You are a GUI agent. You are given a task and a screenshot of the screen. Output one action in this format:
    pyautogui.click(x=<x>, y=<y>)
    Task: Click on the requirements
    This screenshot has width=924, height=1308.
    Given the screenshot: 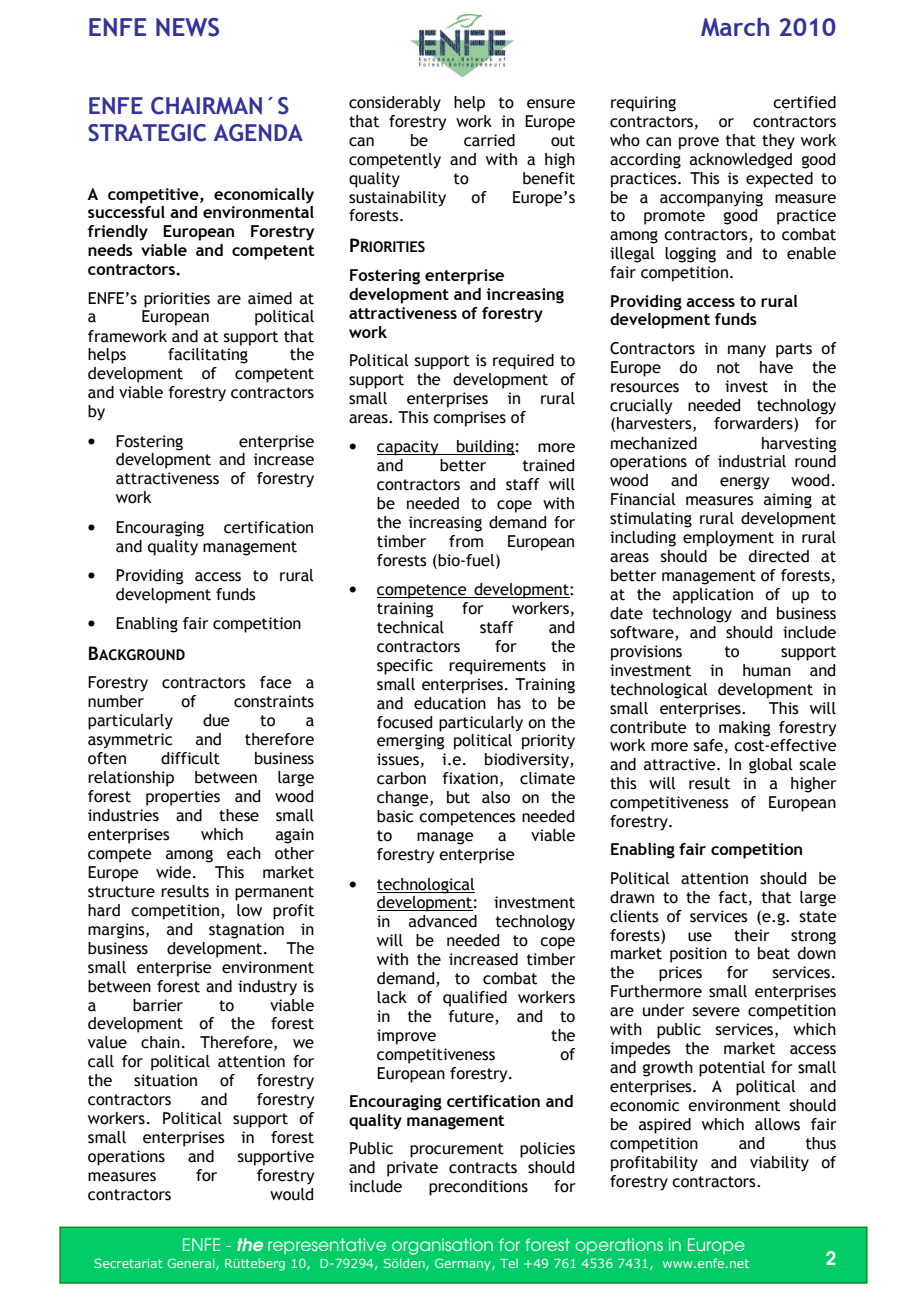 What is the action you would take?
    pyautogui.click(x=497, y=667)
